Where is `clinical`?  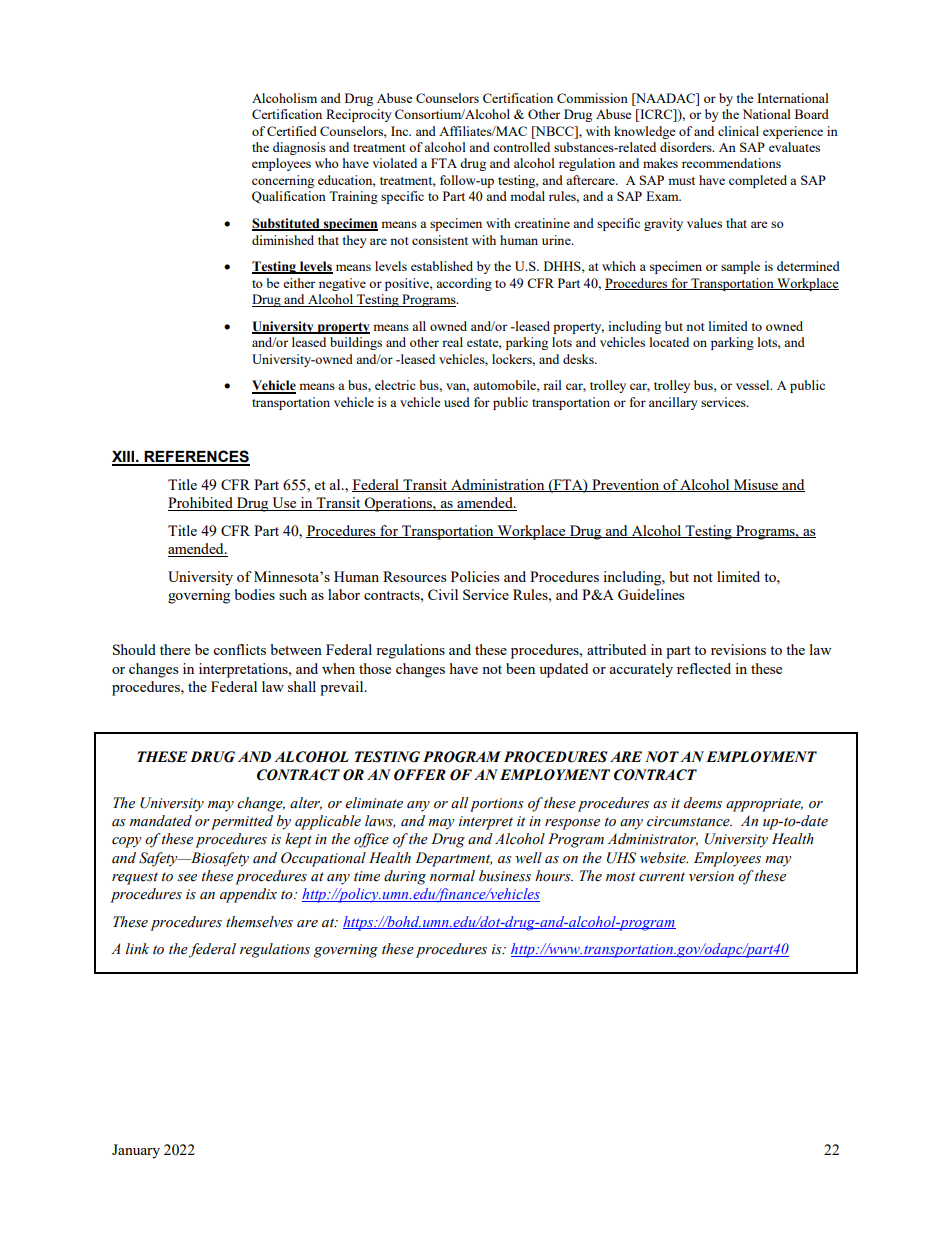 clinical is located at coordinates (738, 131).
